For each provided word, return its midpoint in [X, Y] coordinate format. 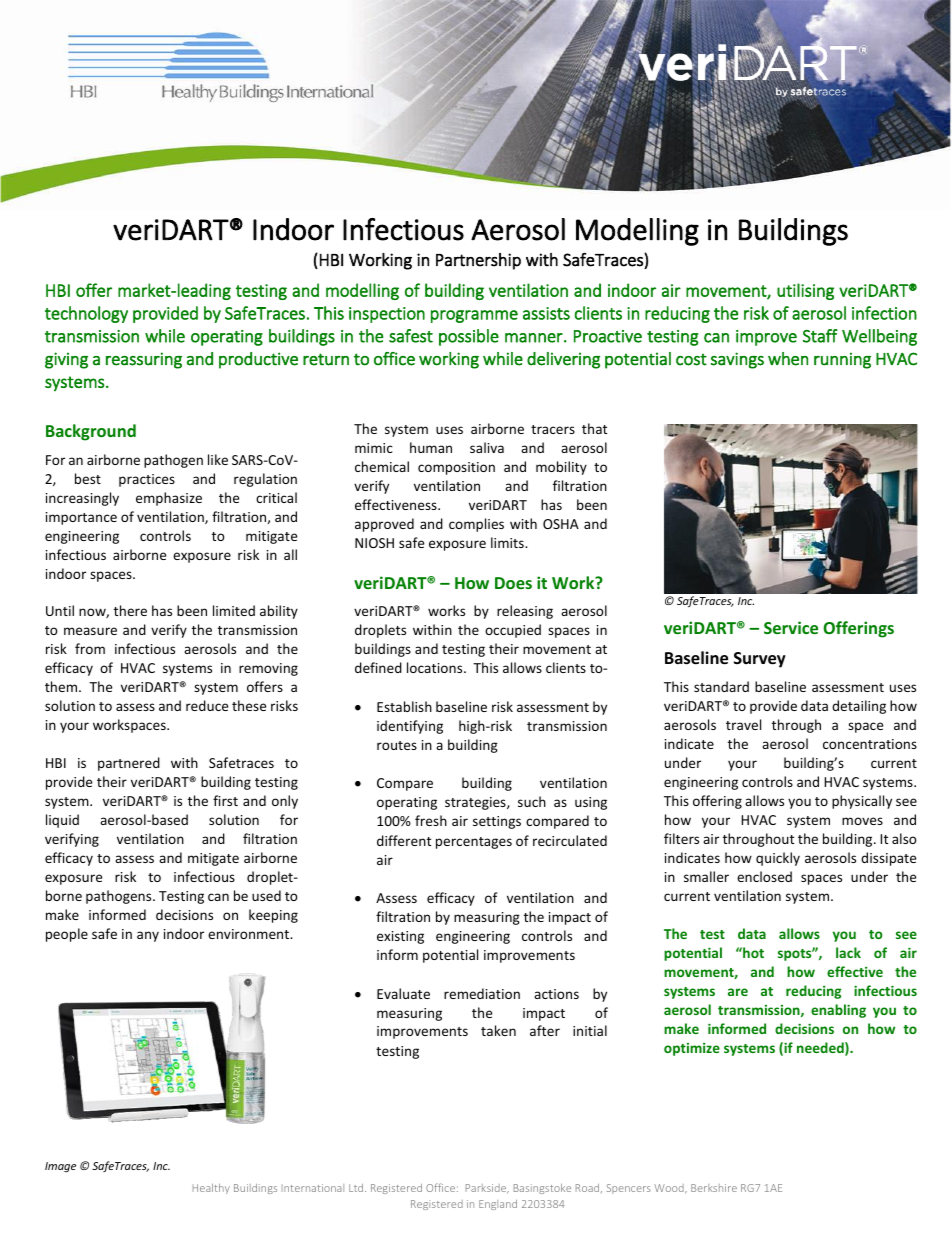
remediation [482, 993]
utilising [805, 291]
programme [474, 316]
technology [86, 314]
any [148, 936]
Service [791, 627]
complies [476, 525]
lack [848, 952]
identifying [410, 727]
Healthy [211, 1189]
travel [743, 724]
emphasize [169, 499]
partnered [129, 764]
